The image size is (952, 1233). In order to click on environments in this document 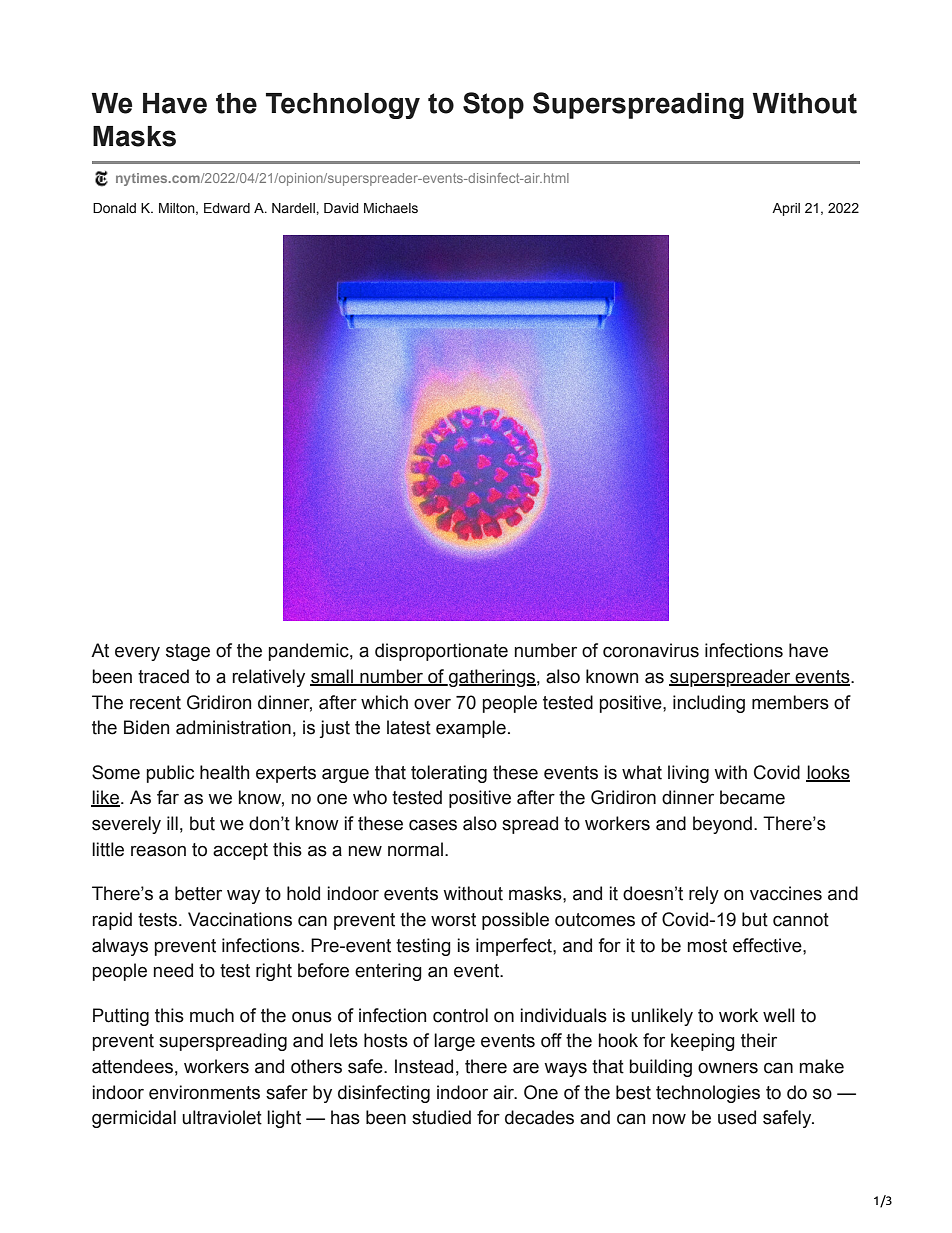, I will do `click(204, 1092)`.
